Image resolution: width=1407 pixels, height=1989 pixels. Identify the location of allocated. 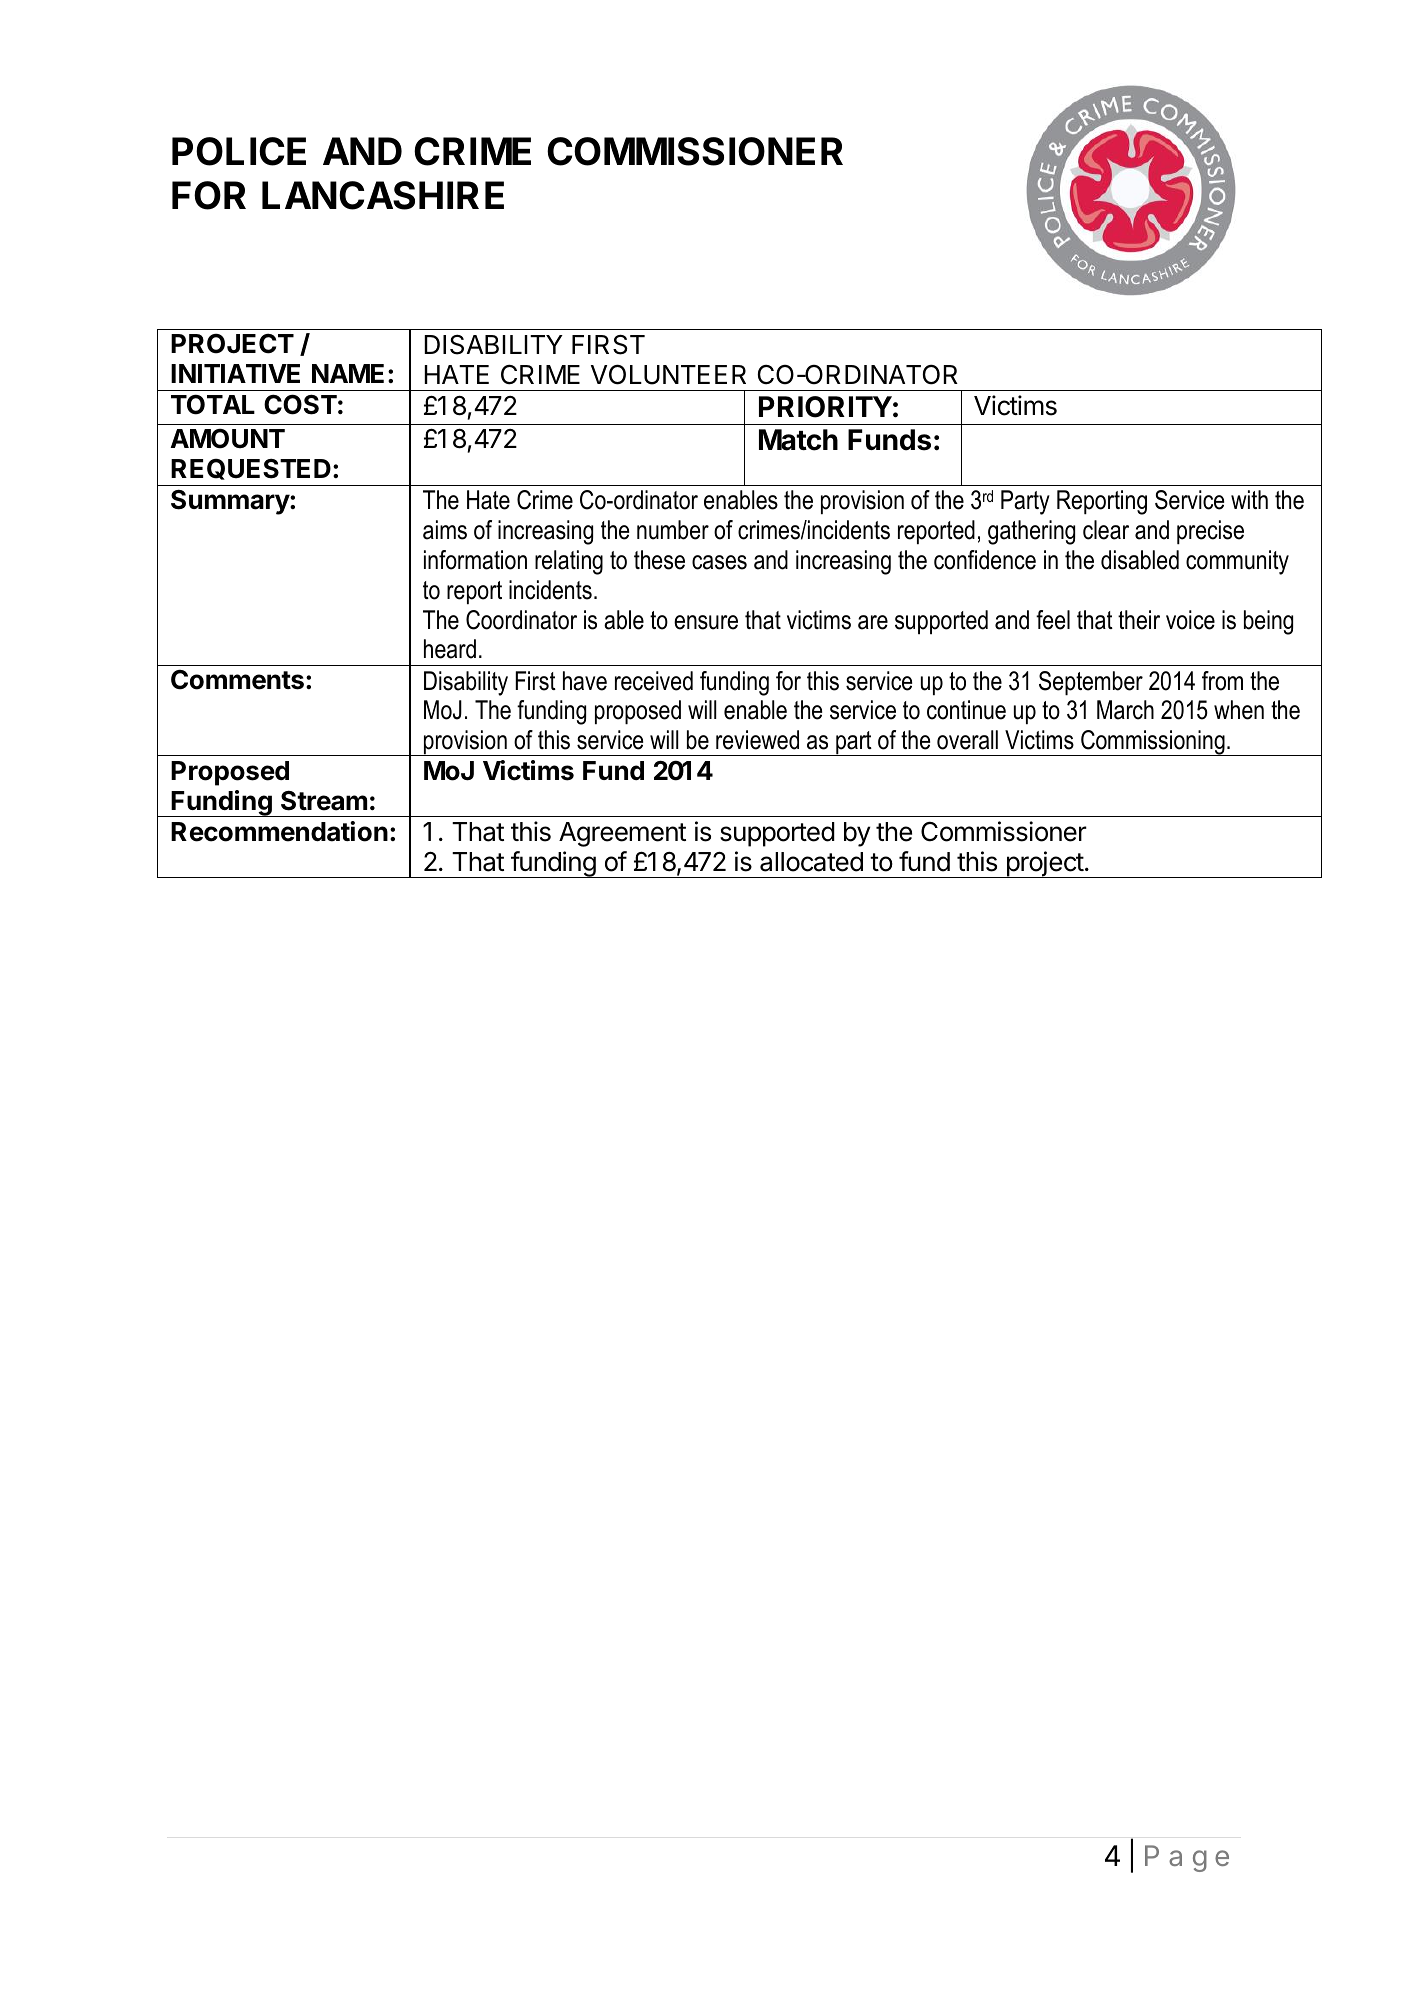
(811, 862).
